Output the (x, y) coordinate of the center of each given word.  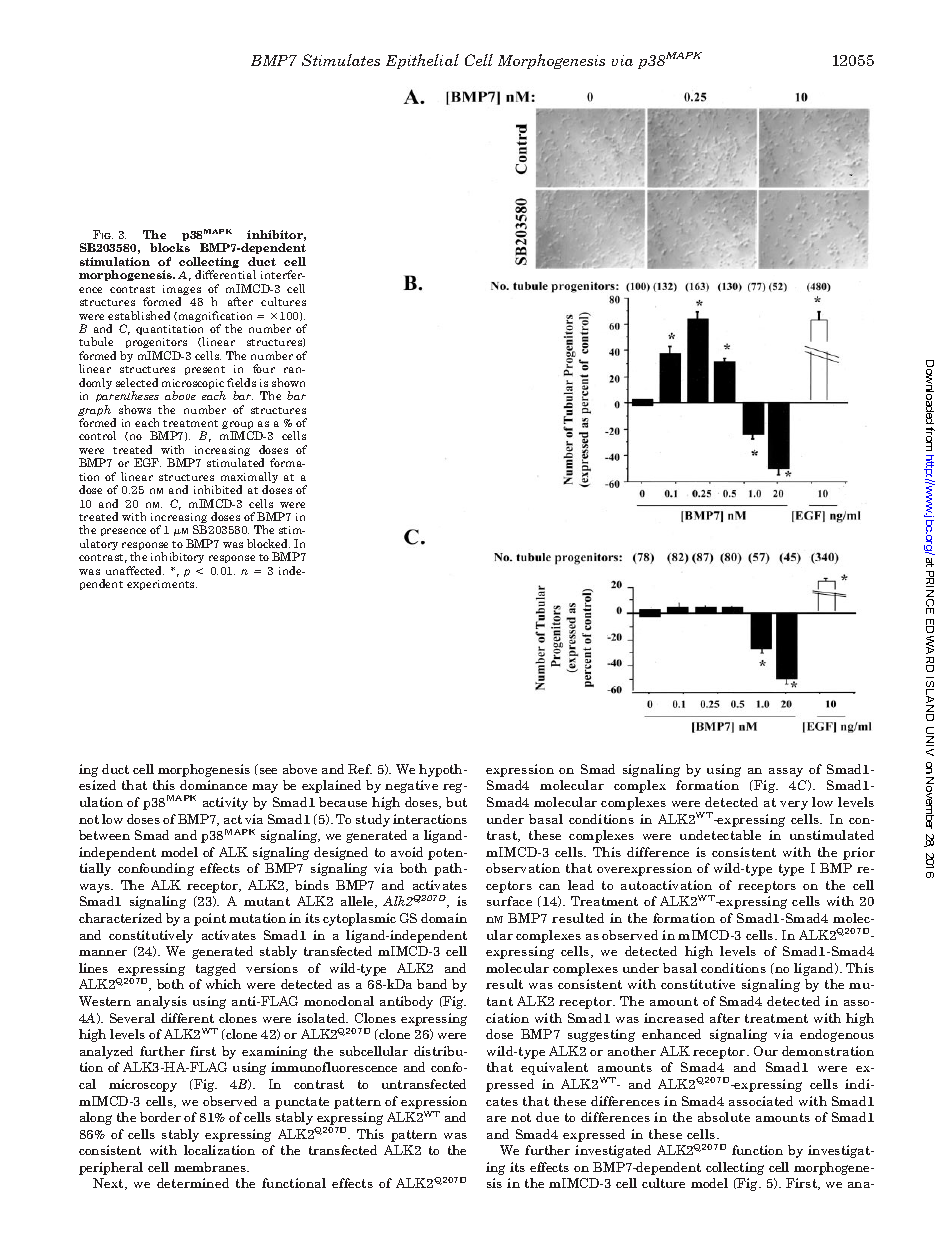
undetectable (720, 835)
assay (786, 772)
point (210, 919)
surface (509, 901)
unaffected (135, 570)
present (205, 370)
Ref (360, 769)
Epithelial (422, 61)
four (264, 368)
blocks (170, 247)
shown (288, 382)
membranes (211, 1167)
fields (241, 382)
